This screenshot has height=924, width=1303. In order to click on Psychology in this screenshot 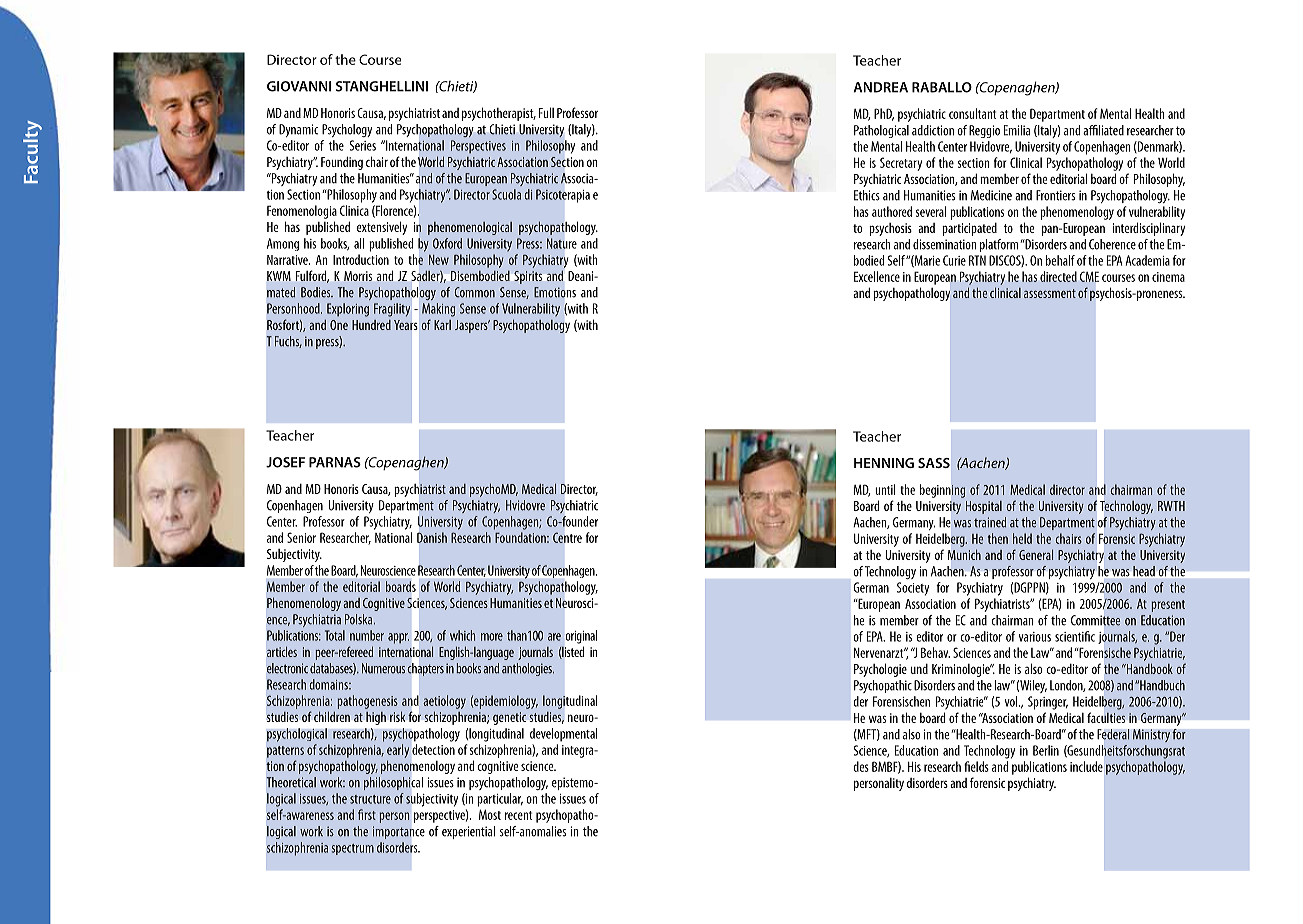, I will do `click(347, 130)`.
